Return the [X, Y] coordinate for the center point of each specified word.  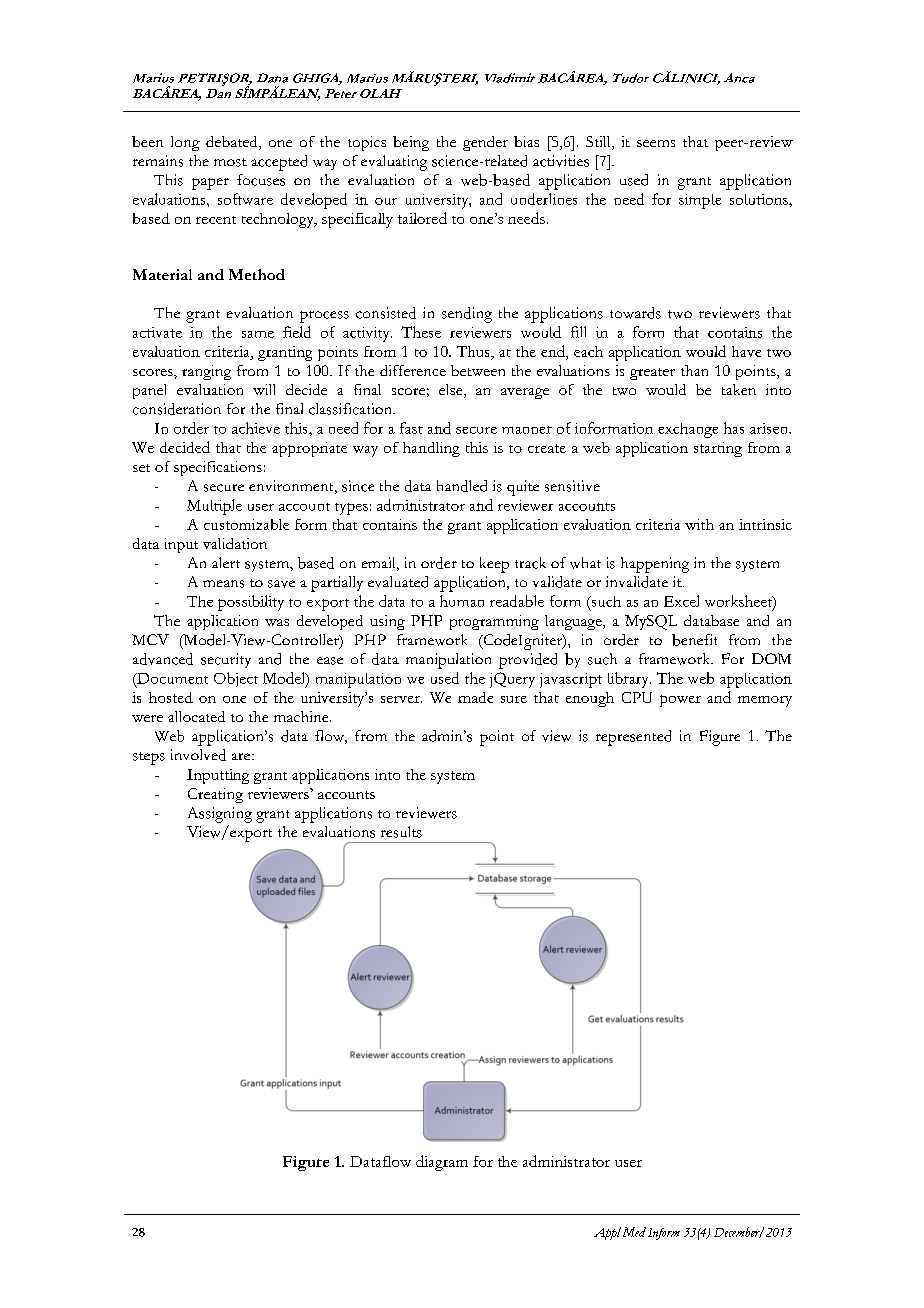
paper [210, 184]
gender [485, 143]
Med [634, 1232]
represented [633, 738]
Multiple [214, 507]
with [699, 524]
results [401, 832]
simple [700, 201]
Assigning [220, 815]
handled [462, 486]
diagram [442, 1163]
